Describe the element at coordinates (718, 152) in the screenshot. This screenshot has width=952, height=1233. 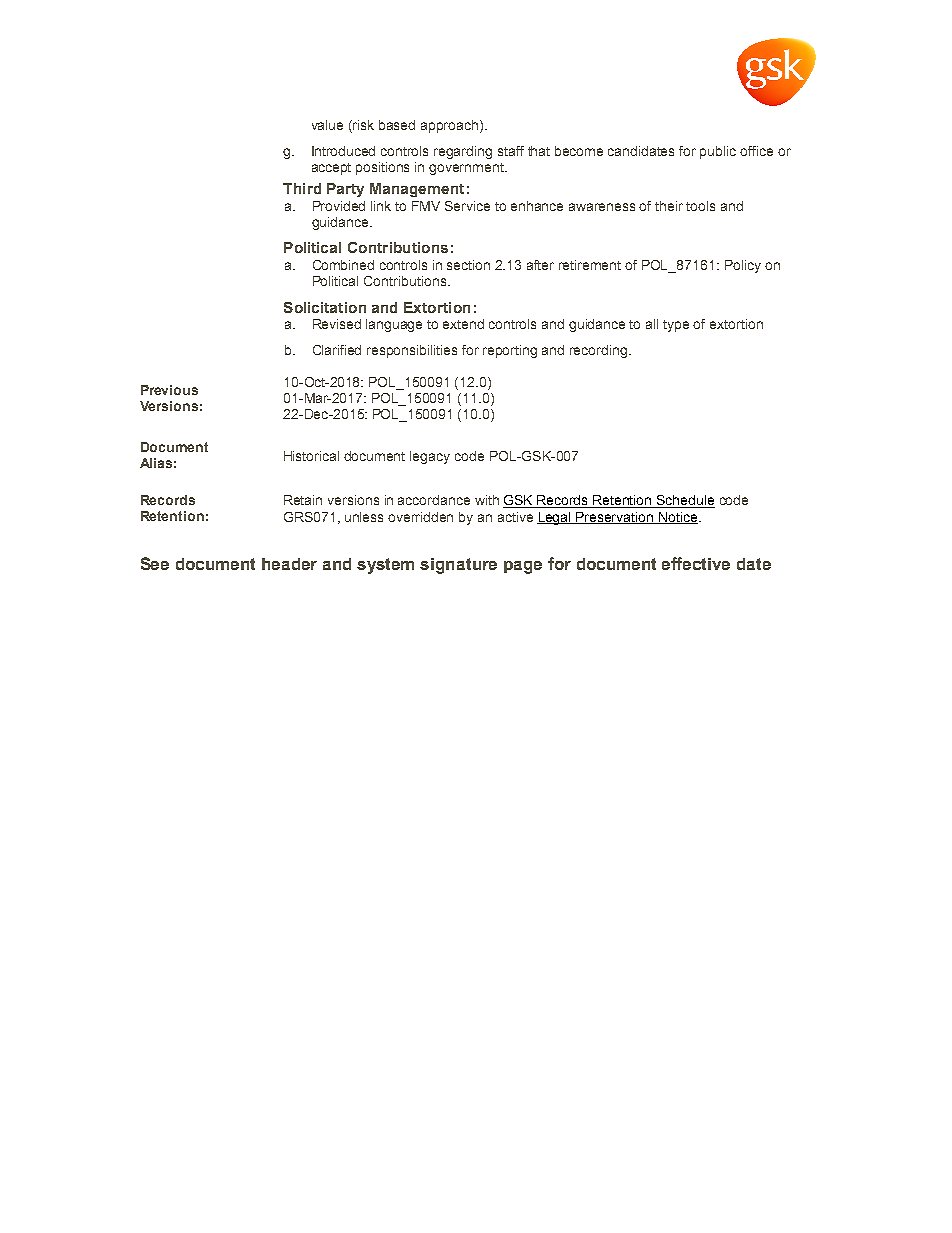
I see `public` at that location.
